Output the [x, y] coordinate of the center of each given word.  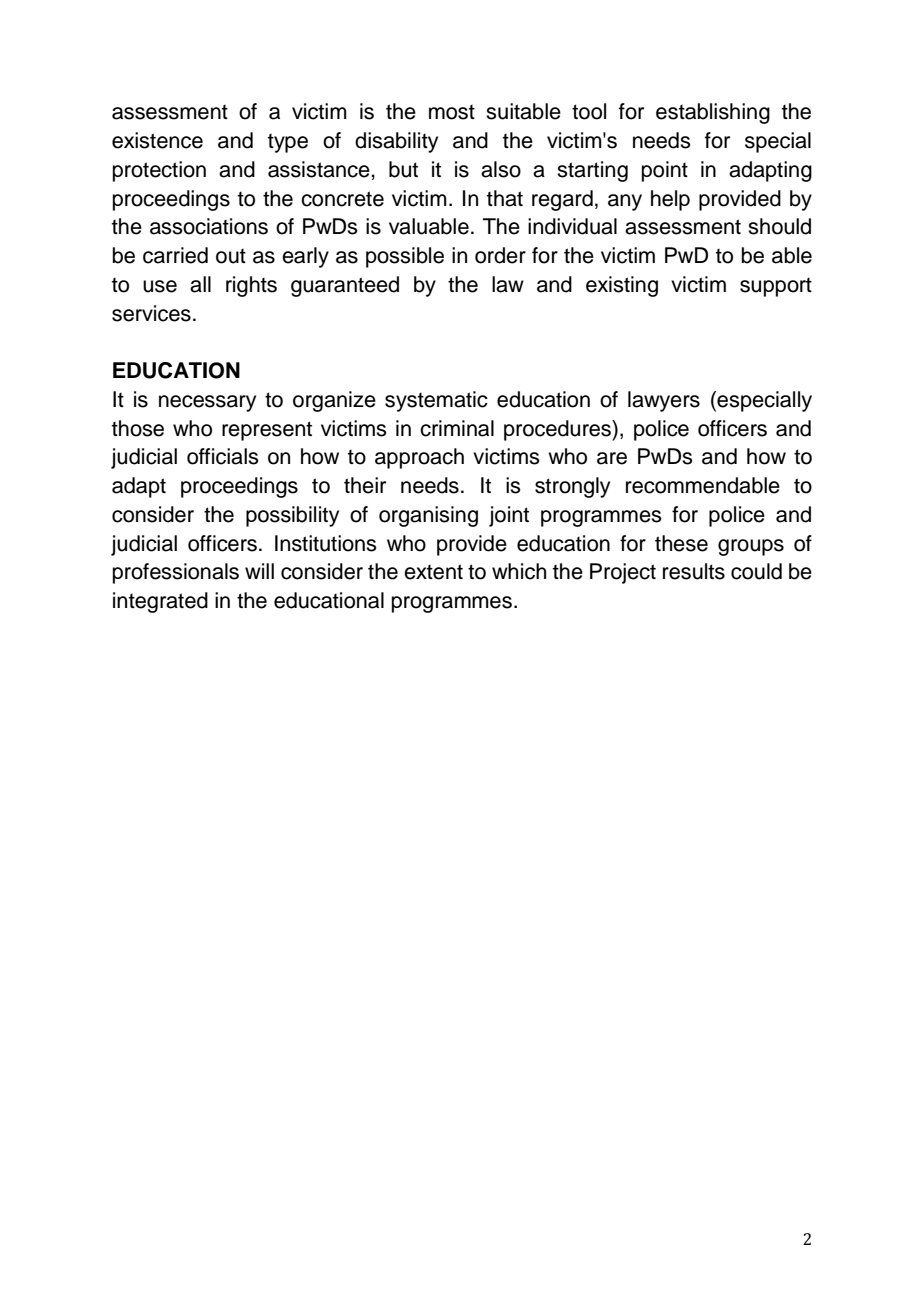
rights [251, 286]
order [500, 255]
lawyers [664, 401]
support [776, 287]
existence [157, 140]
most [452, 112]
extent [433, 572]
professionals [176, 573]
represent [267, 431]
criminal [457, 428]
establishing [713, 113]
